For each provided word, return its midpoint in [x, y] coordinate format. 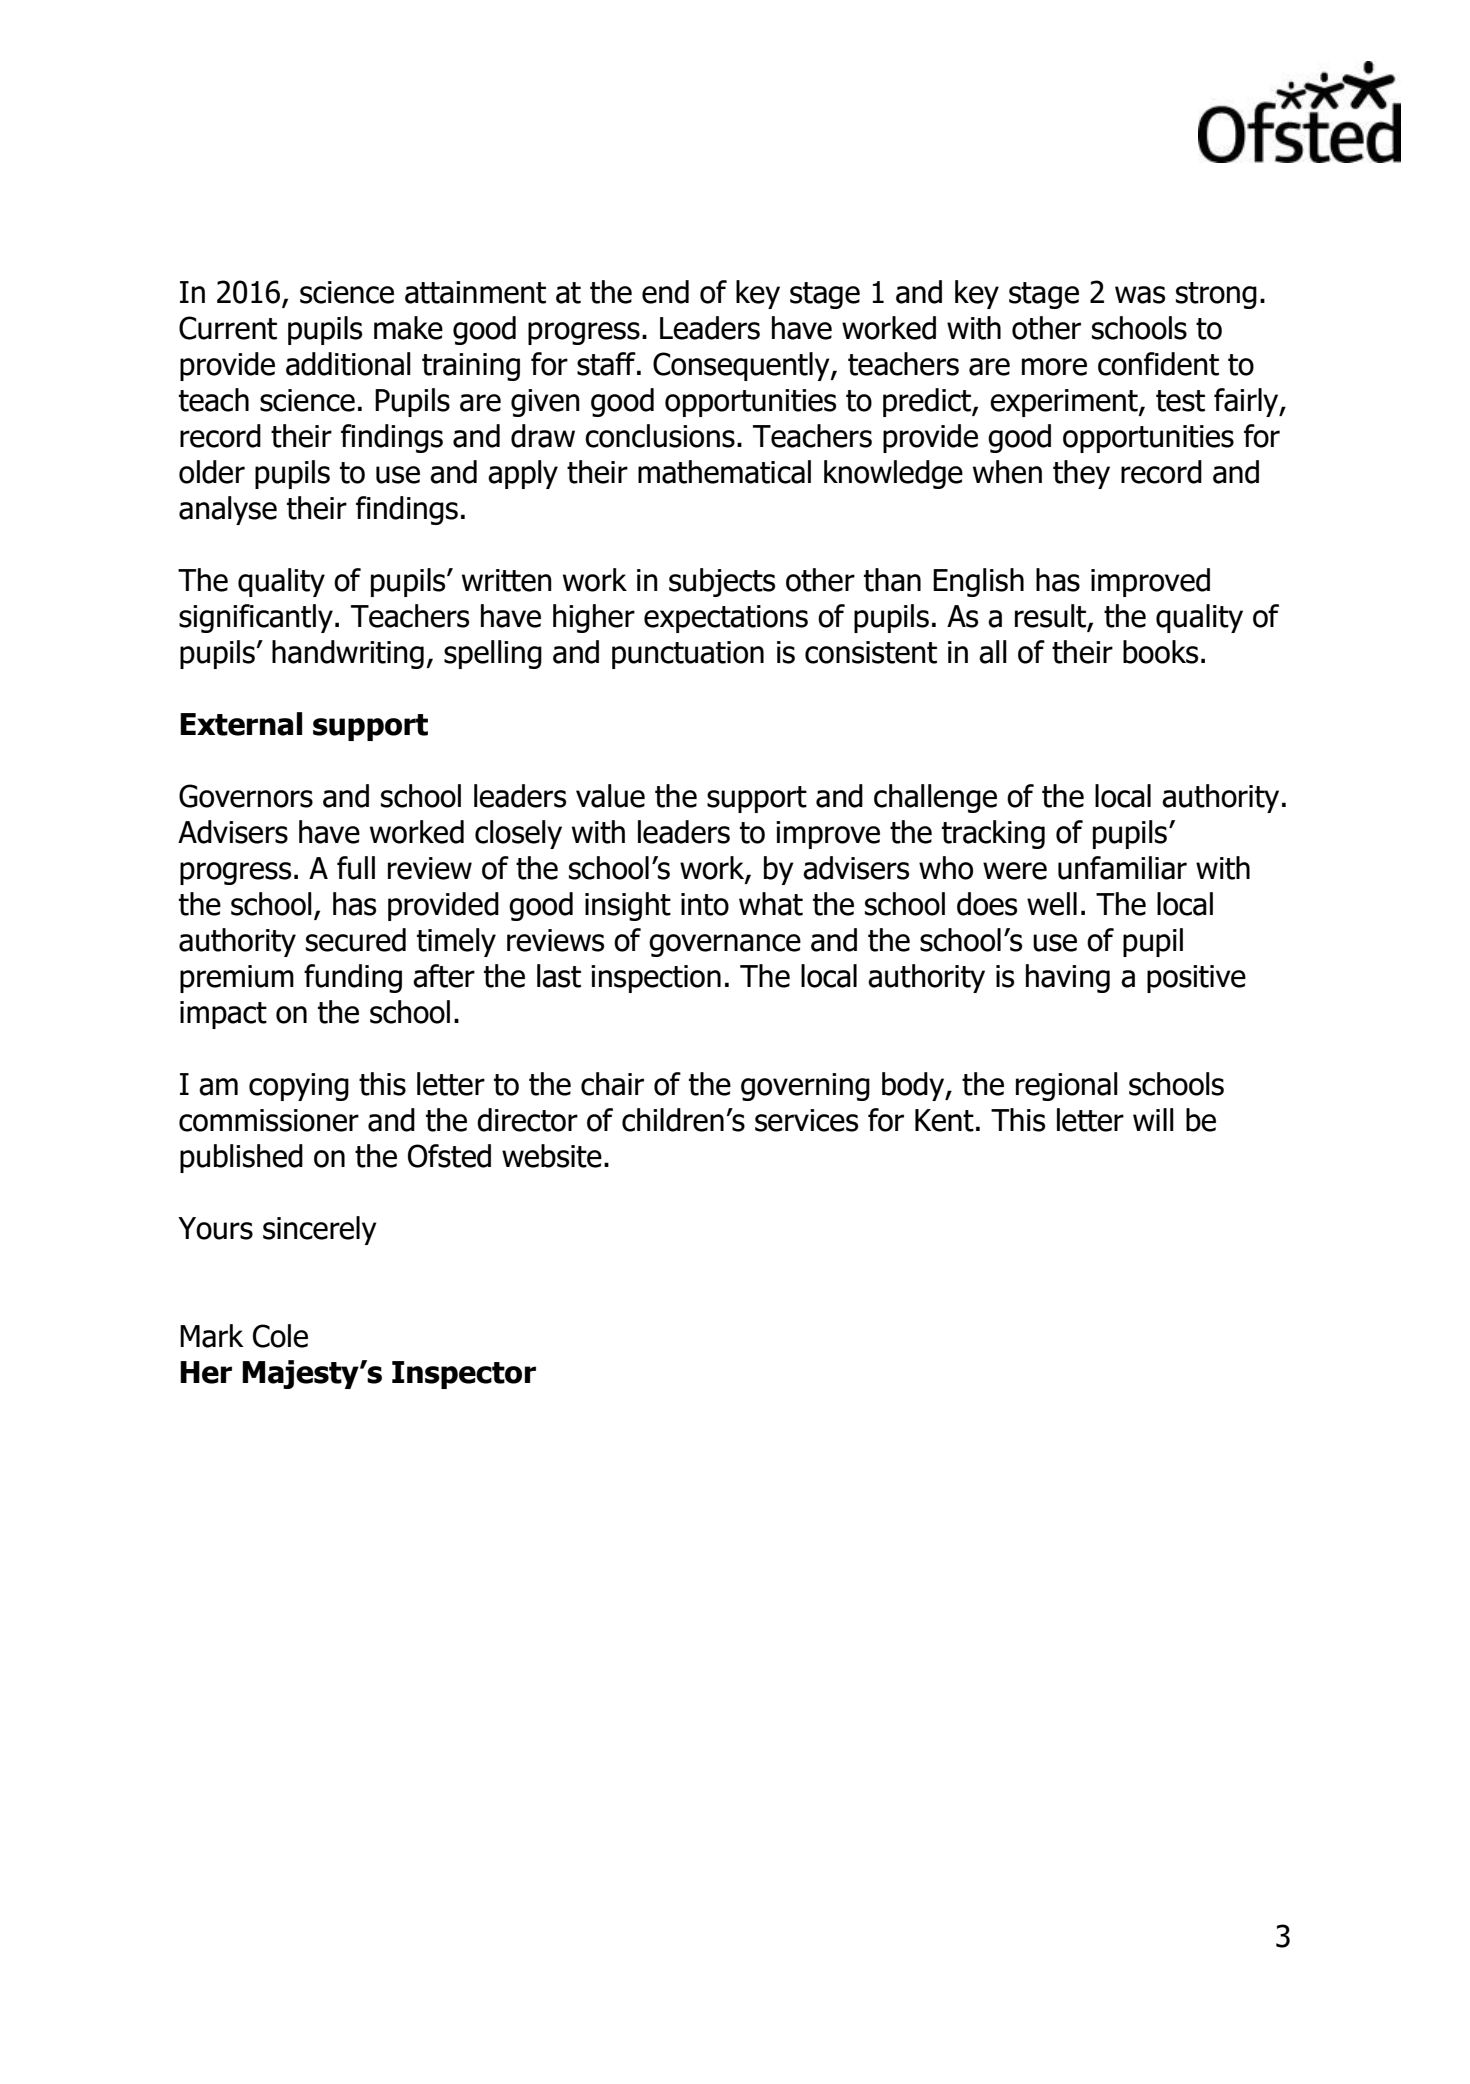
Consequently [742, 366]
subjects [722, 582]
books [1160, 652]
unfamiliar [1122, 868]
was [1140, 295]
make [408, 328]
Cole [280, 1336]
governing [805, 1087]
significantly [256, 618]
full [356, 868]
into [705, 904]
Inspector [464, 1375]
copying [299, 1087]
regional [1067, 1086]
